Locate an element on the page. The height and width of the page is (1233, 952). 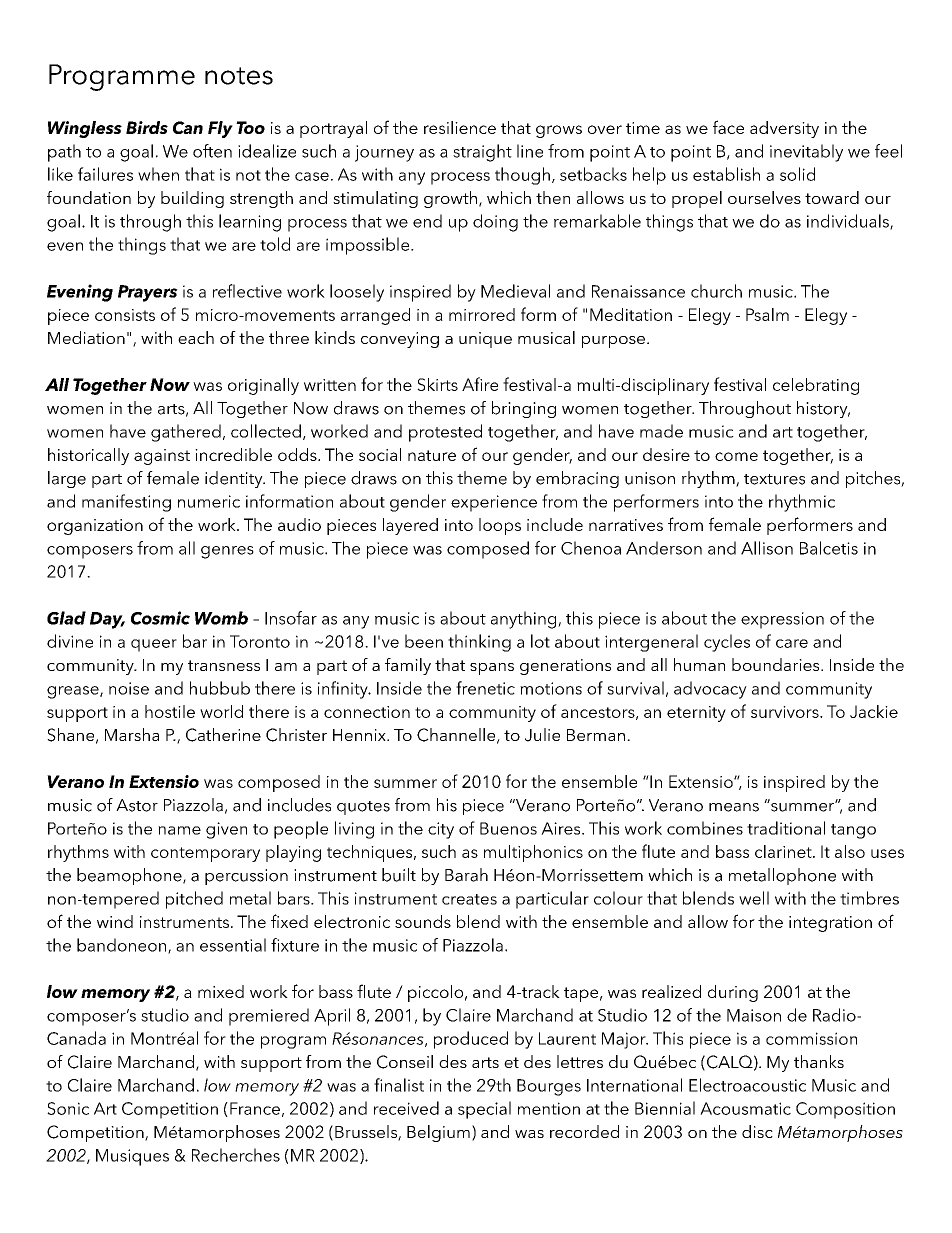
expression is located at coordinates (782, 620).
